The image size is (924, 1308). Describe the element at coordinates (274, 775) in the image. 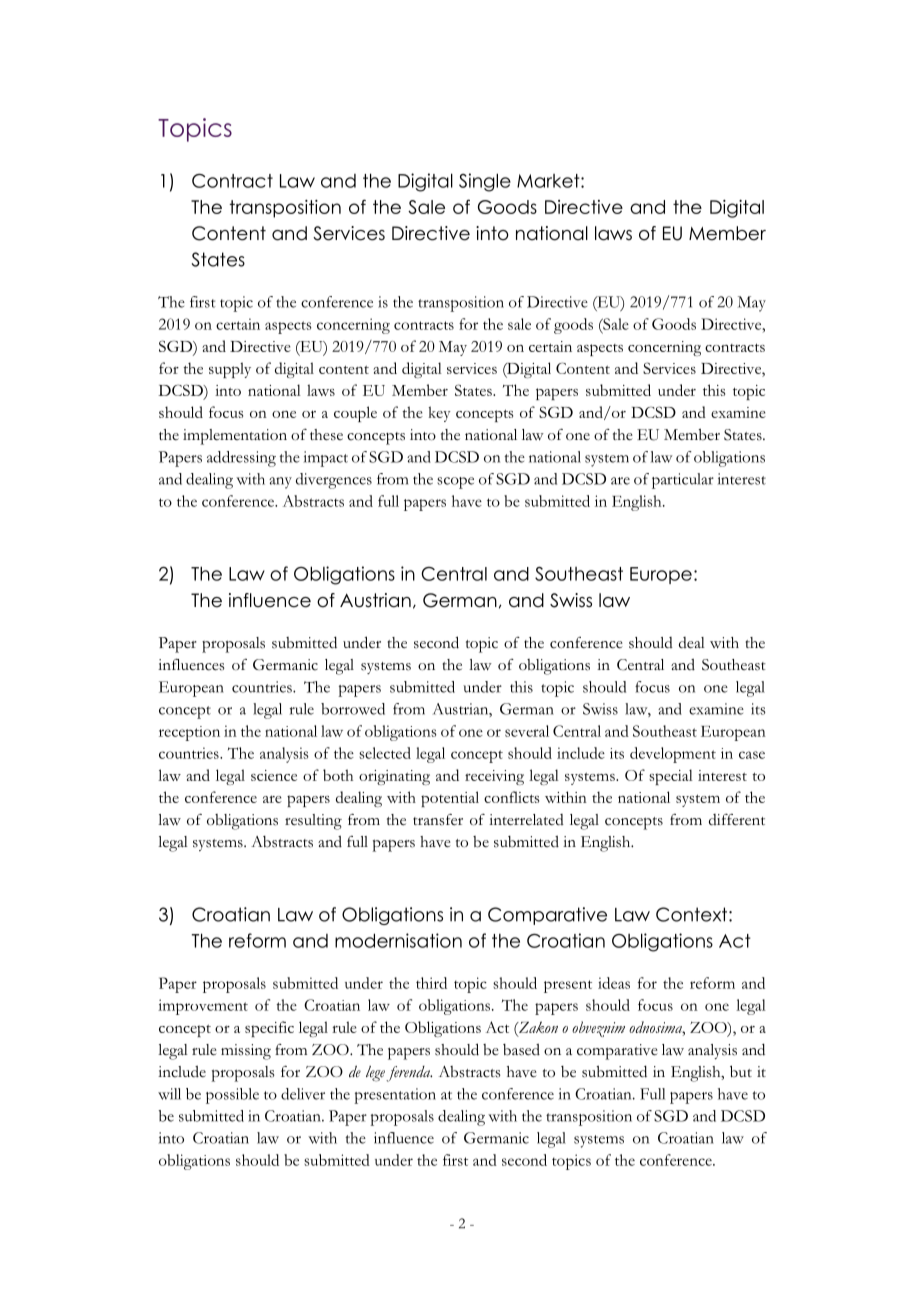

I see `science` at that location.
